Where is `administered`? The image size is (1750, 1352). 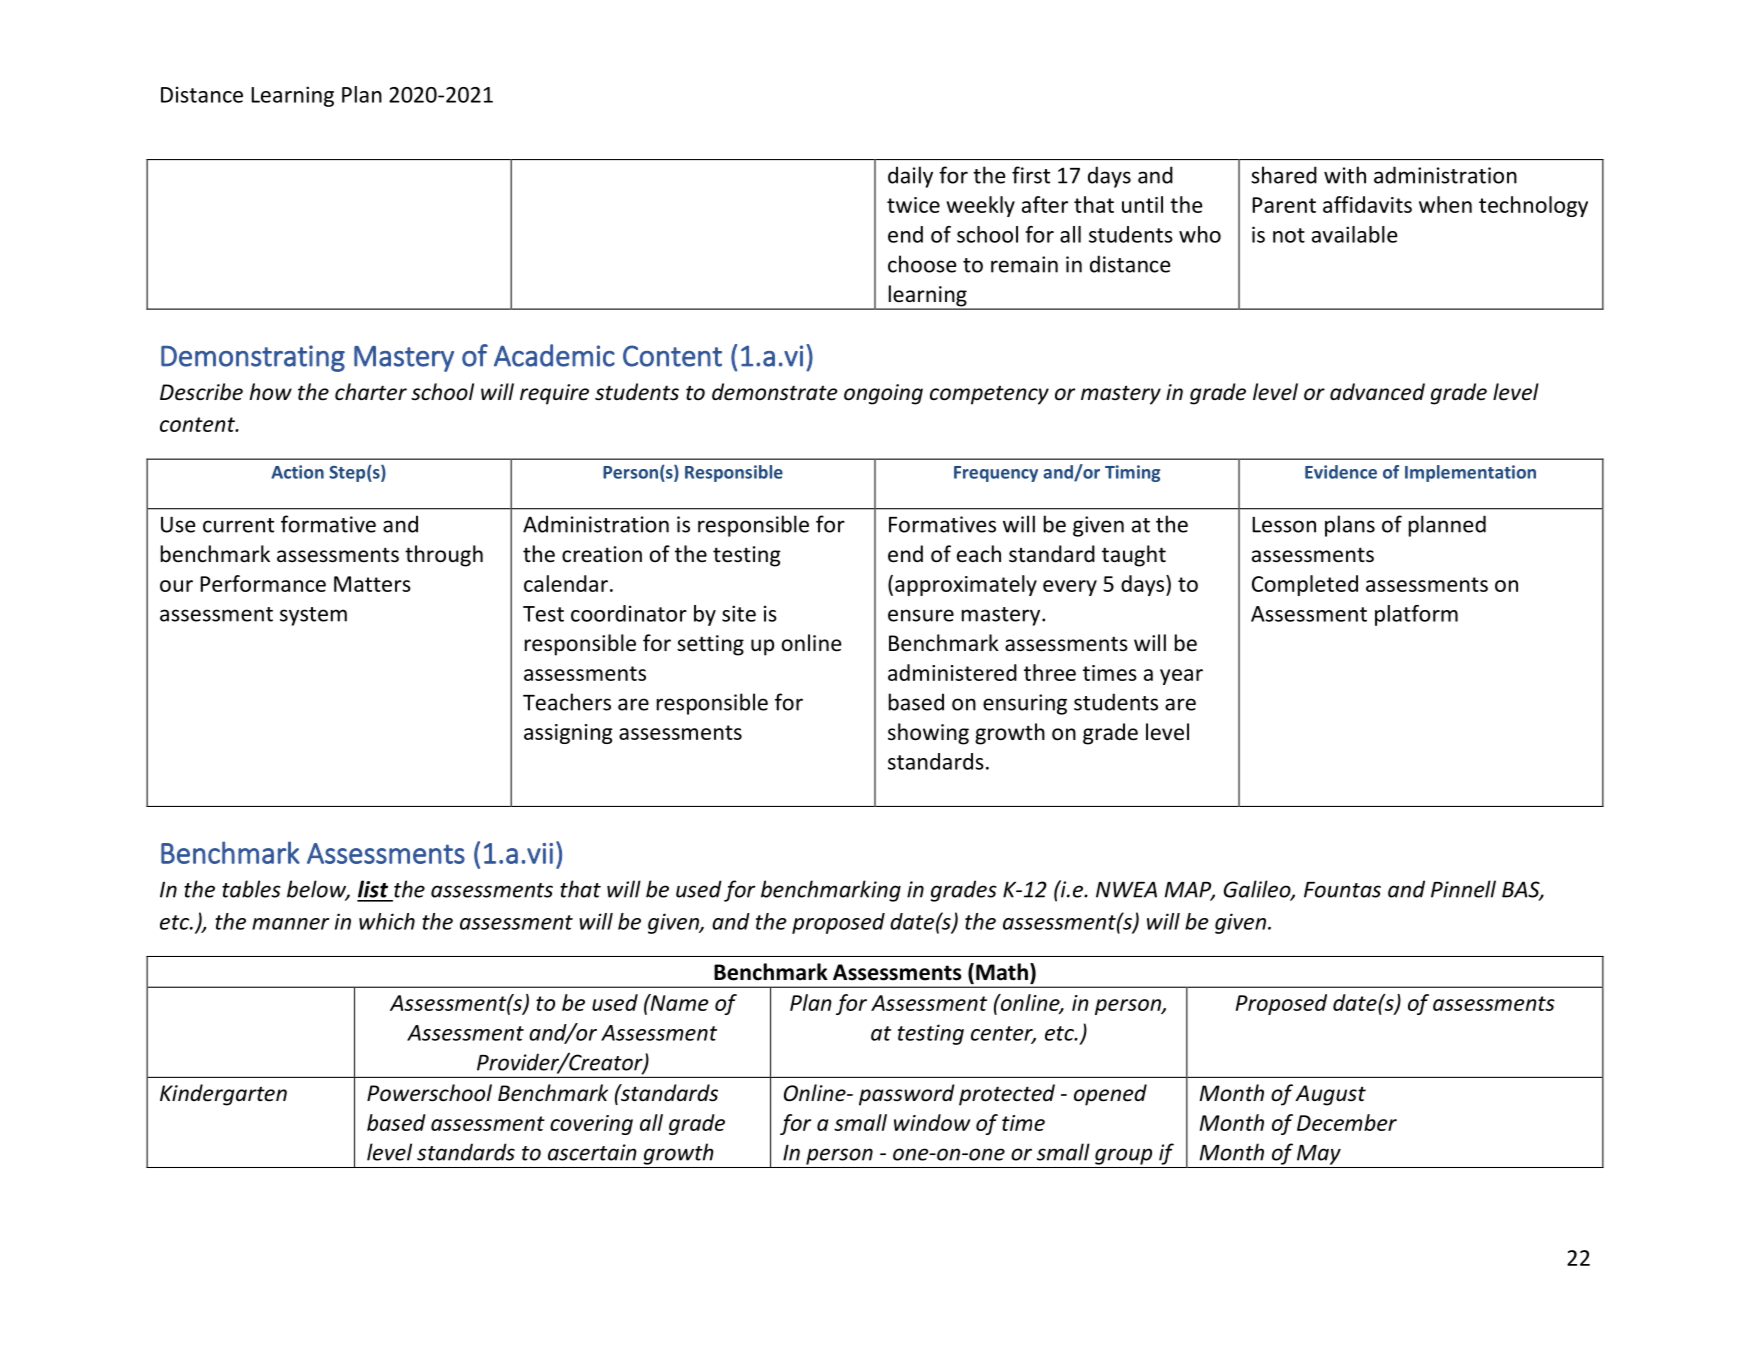
administered is located at coordinates (952, 672).
